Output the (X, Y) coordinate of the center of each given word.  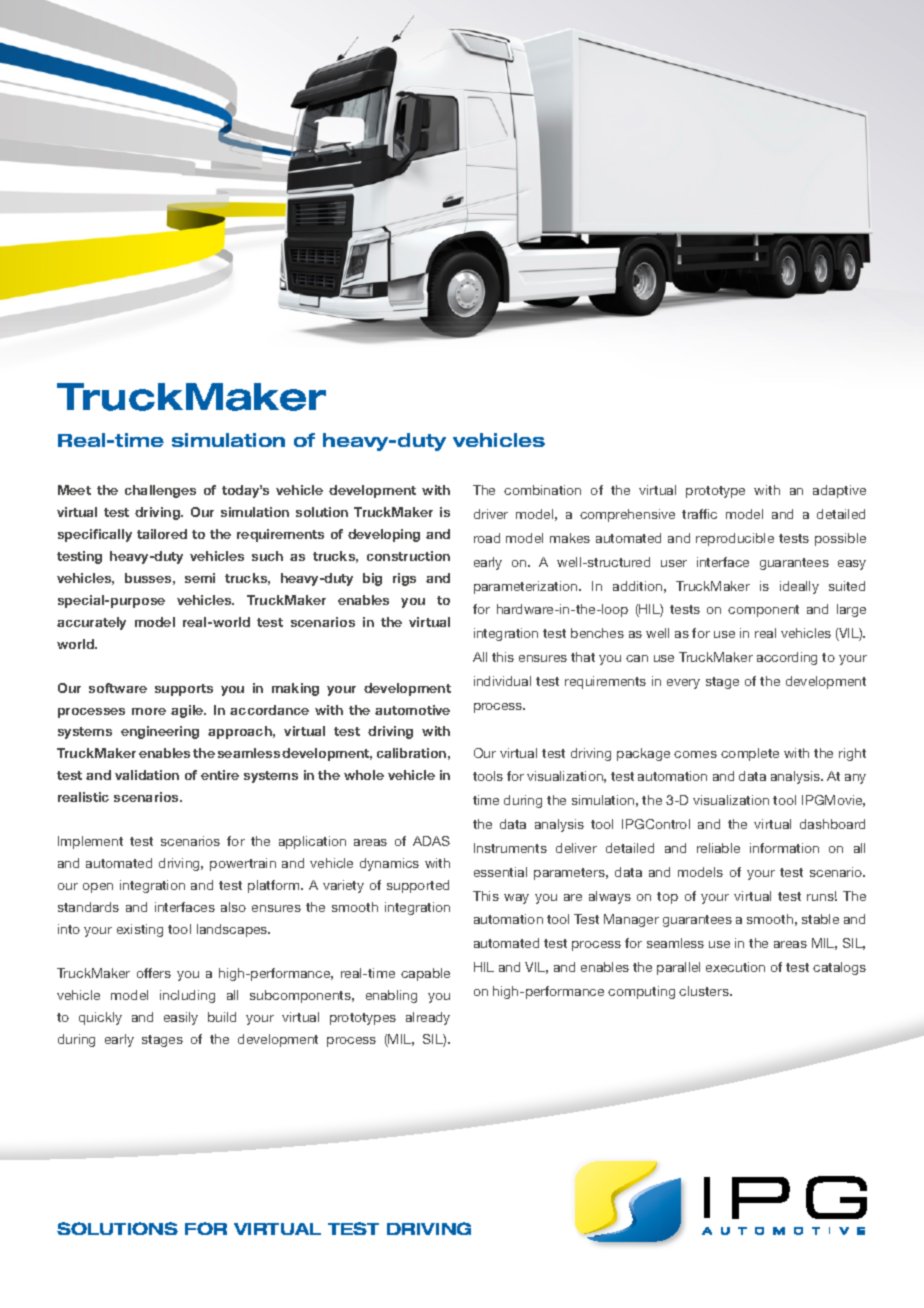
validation (147, 775)
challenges (160, 491)
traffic (699, 514)
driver (491, 514)
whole (364, 775)
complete (750, 754)
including (187, 996)
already (428, 1018)
